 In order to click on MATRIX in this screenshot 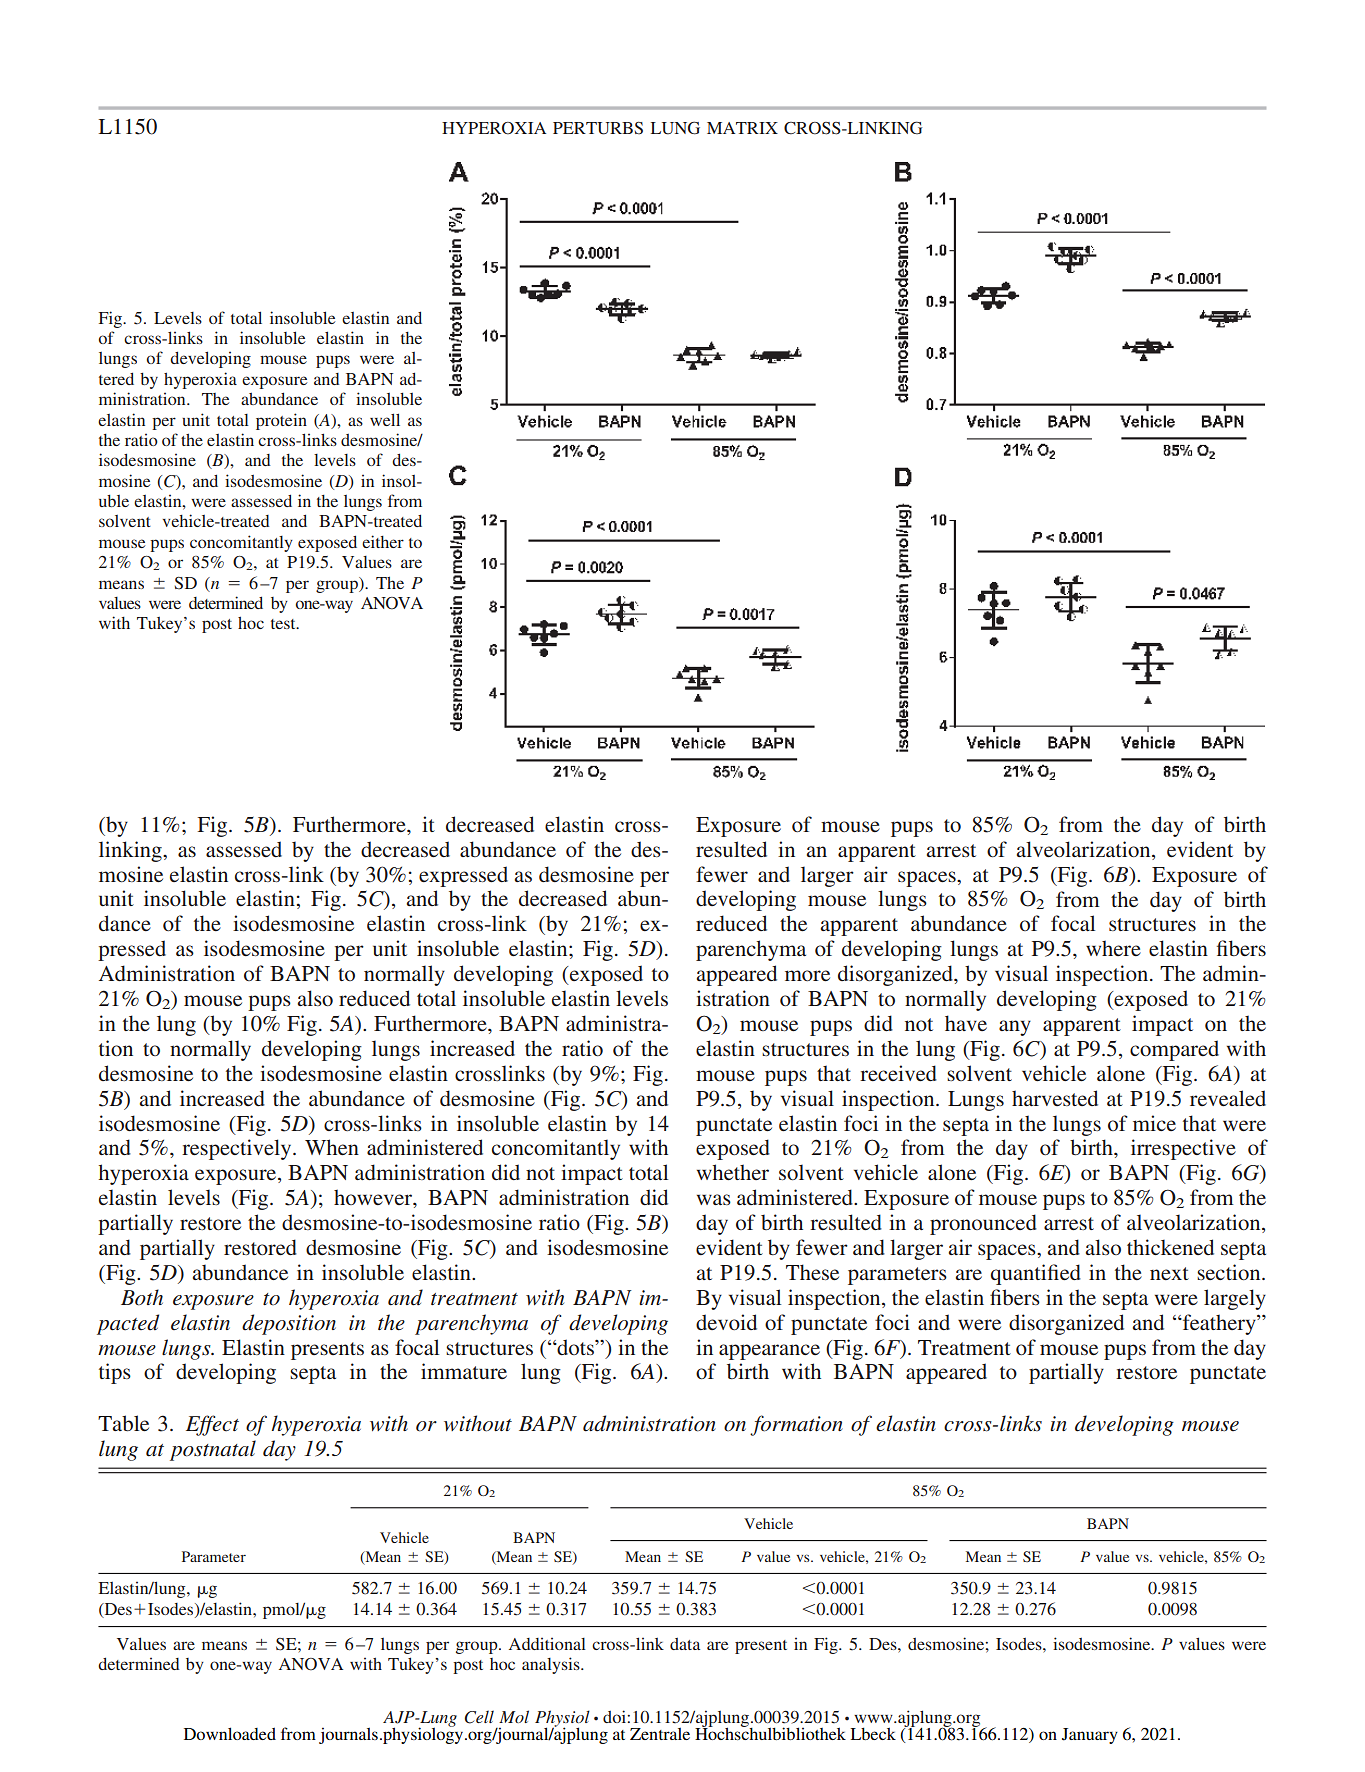, I will do `click(742, 128)`.
